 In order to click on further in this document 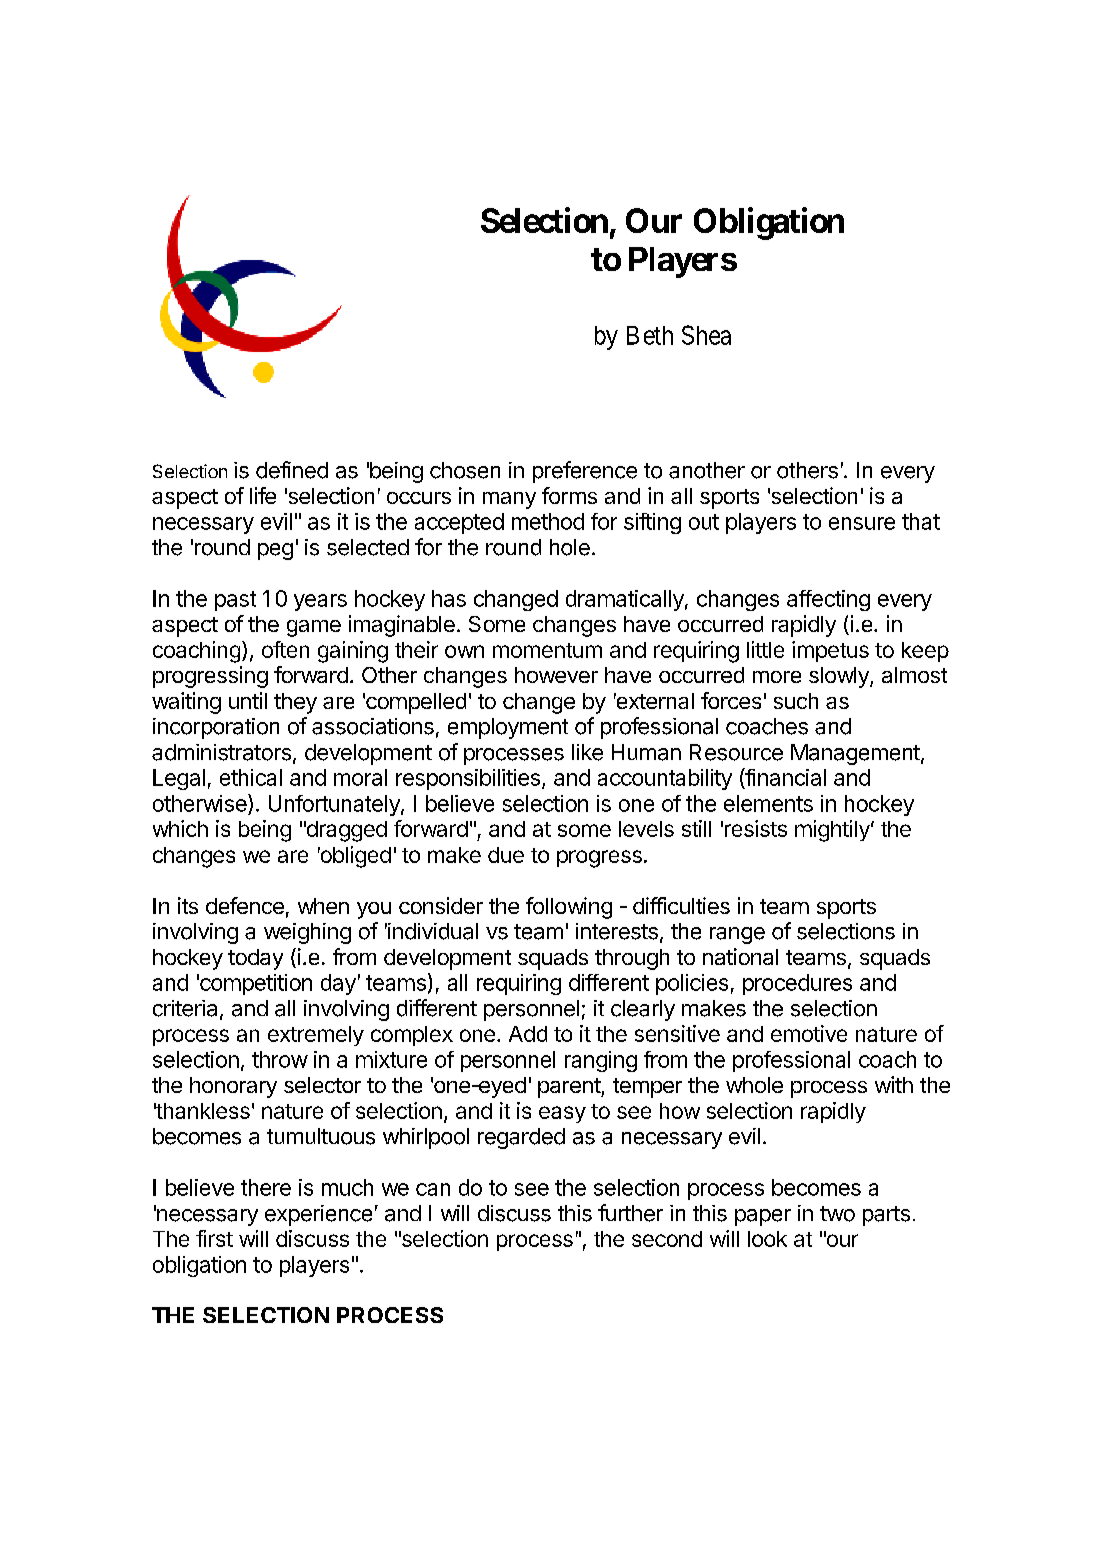, I will do `click(630, 1213)`.
